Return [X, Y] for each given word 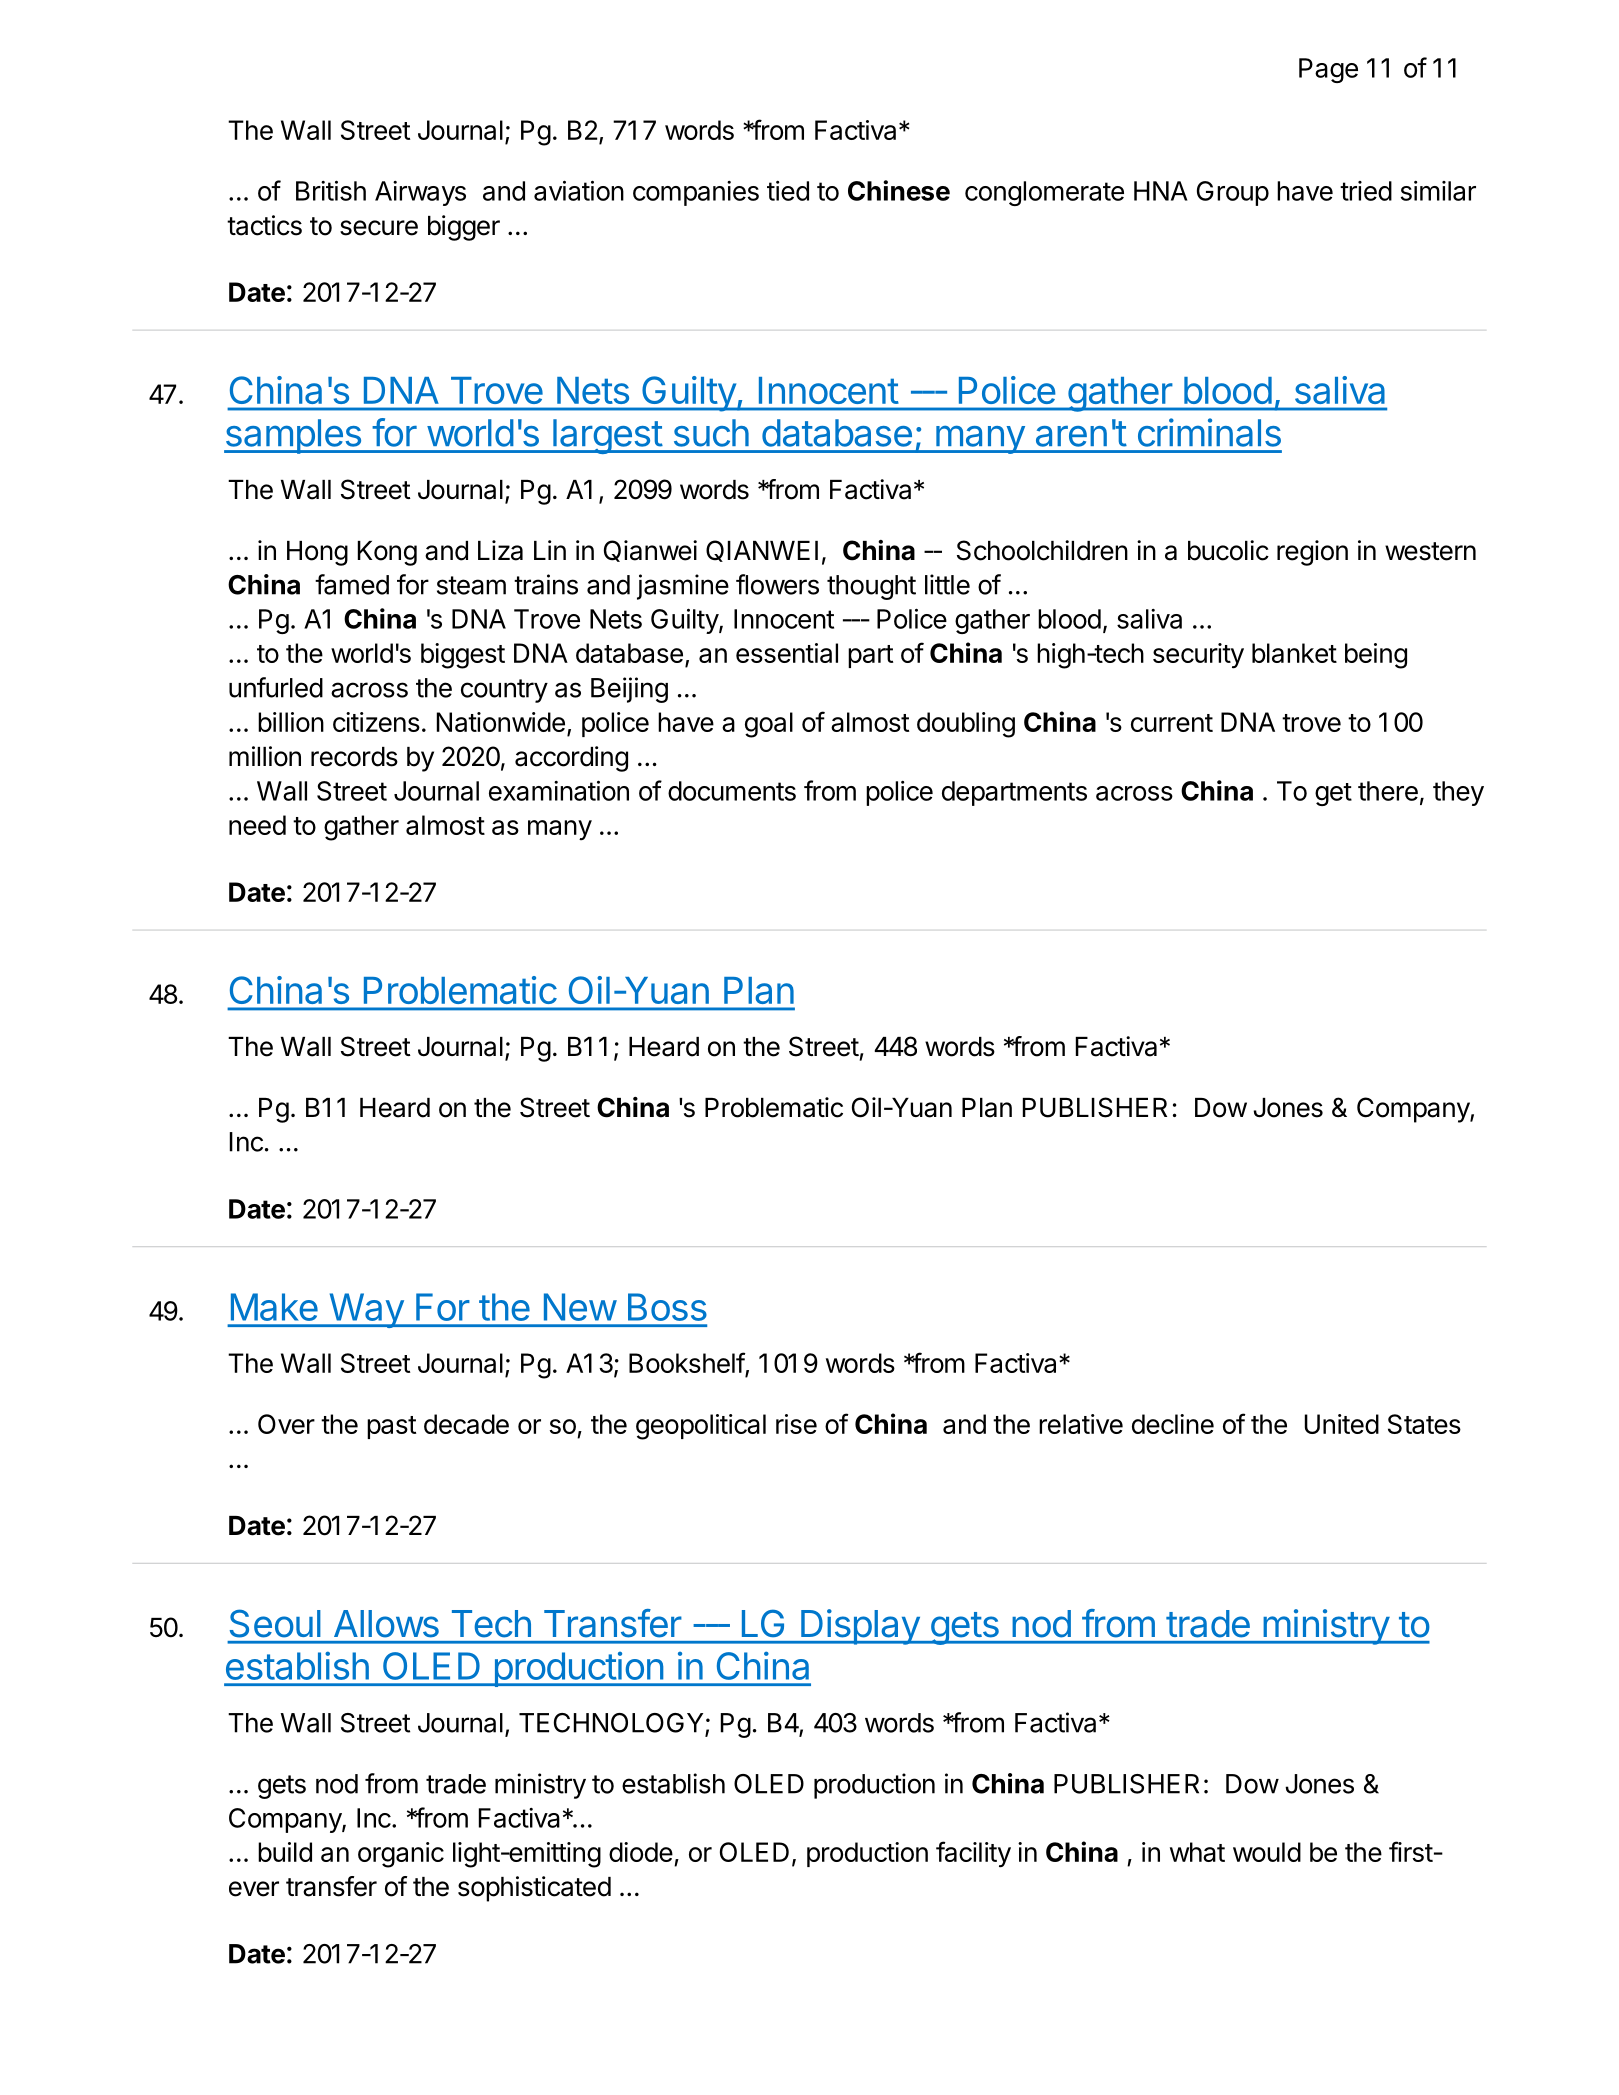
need [257, 825]
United [1342, 1424]
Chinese [899, 190]
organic [401, 1855]
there [1388, 791]
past [391, 1427]
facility [973, 1854]
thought [871, 587]
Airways [420, 193]
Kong [387, 553]
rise [796, 1424]
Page [1328, 70]
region [1312, 553]
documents [732, 791]
